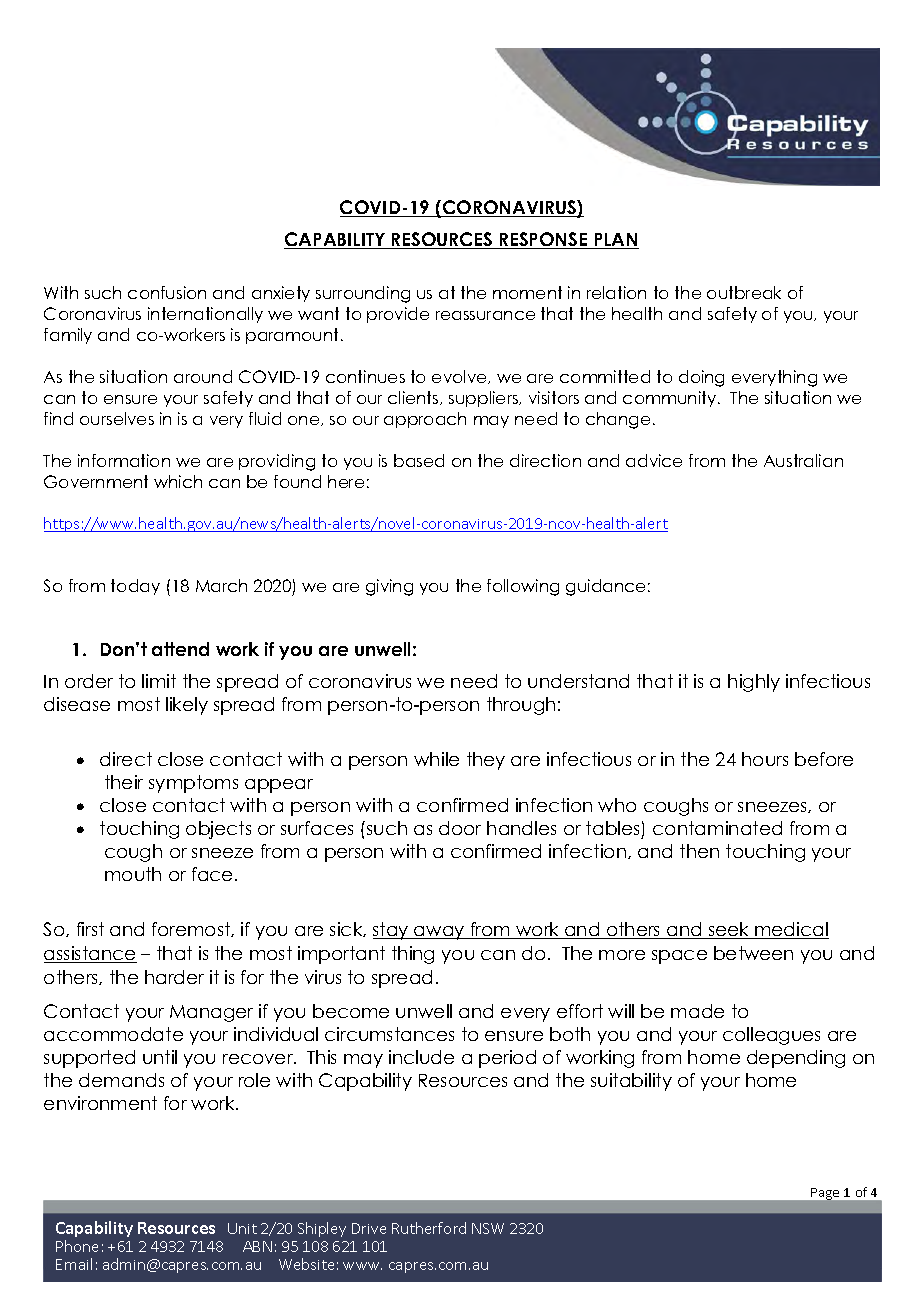  I want to click on provide, so click(398, 315).
